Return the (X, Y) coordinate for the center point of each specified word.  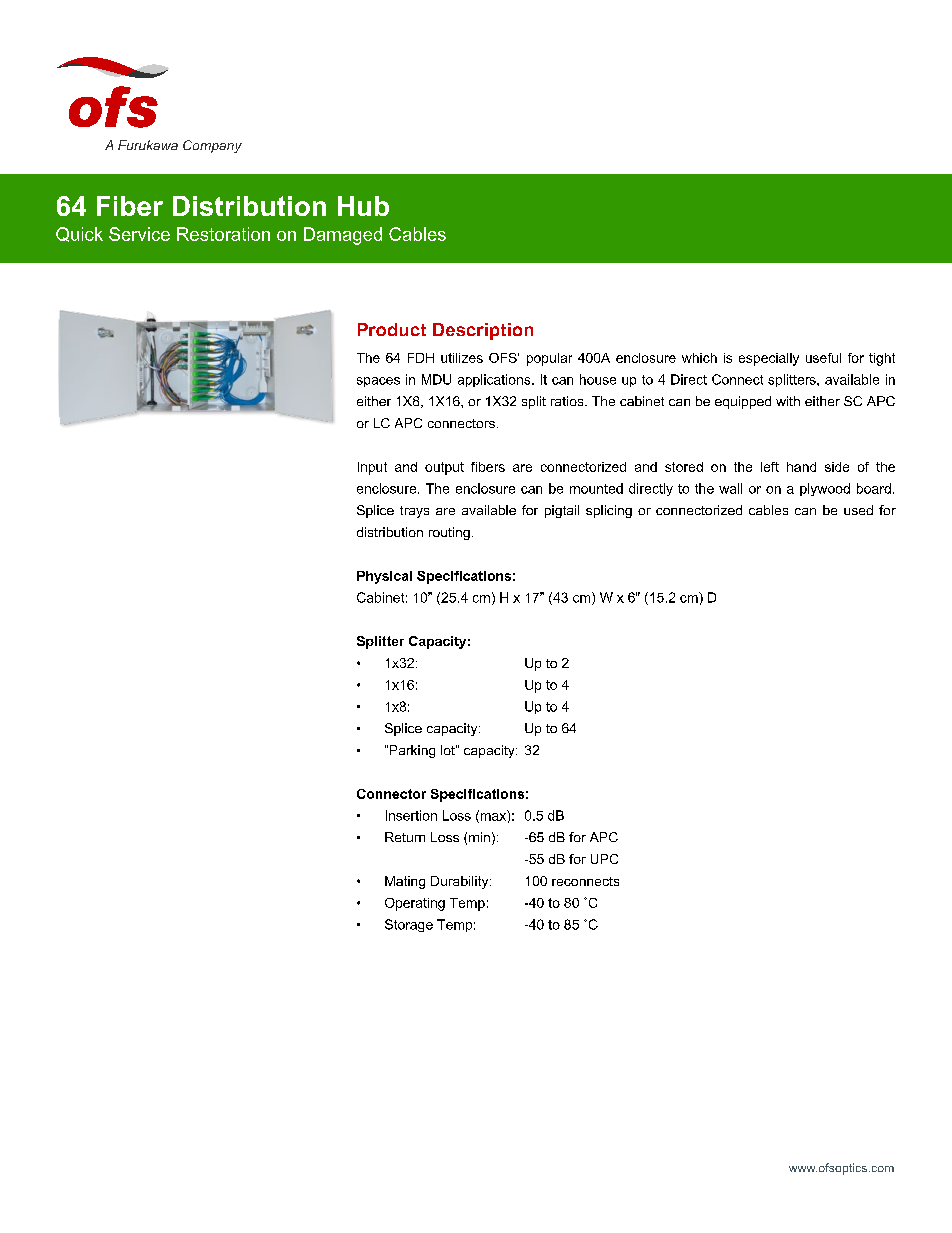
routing (449, 533)
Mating (405, 882)
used (858, 510)
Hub (363, 206)
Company (212, 146)
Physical (384, 577)
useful (823, 358)
